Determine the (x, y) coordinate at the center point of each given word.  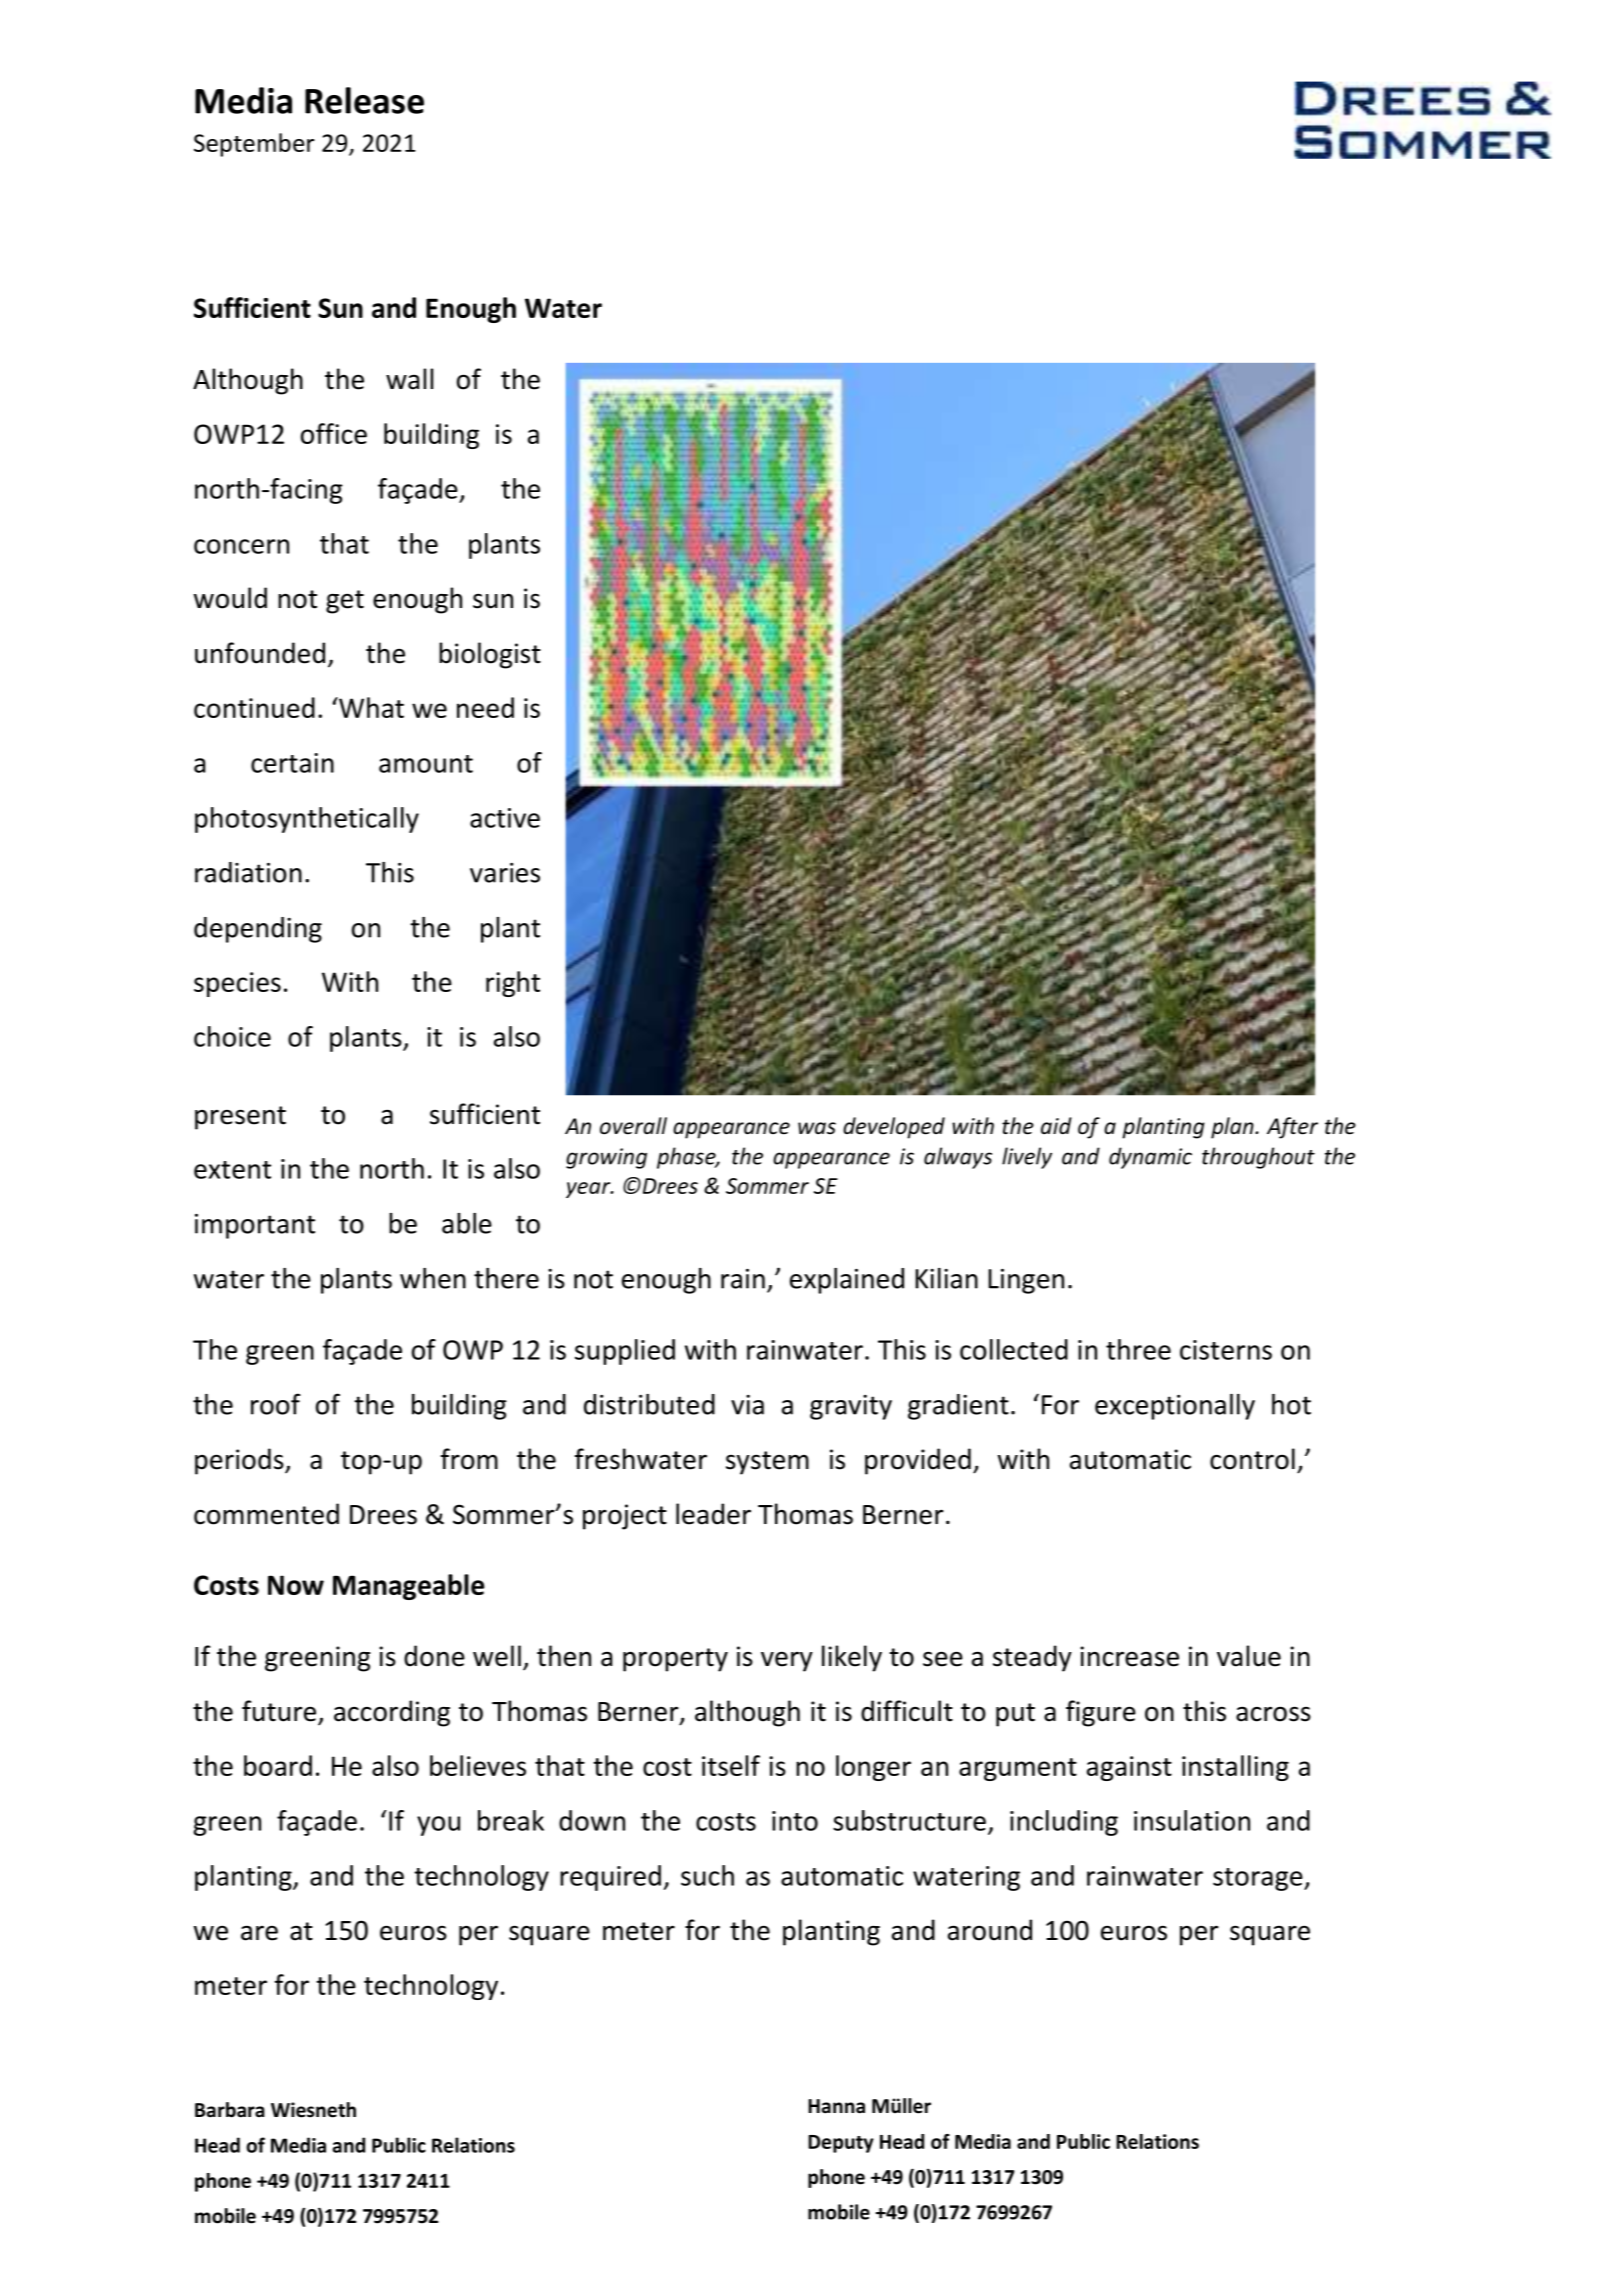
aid (1056, 1125)
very (787, 1662)
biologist (490, 655)
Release (364, 100)
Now (296, 1585)
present (240, 1118)
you (438, 1826)
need (485, 707)
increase (1129, 1656)
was (817, 1128)
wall (409, 379)
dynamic (1150, 1158)
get (345, 602)
